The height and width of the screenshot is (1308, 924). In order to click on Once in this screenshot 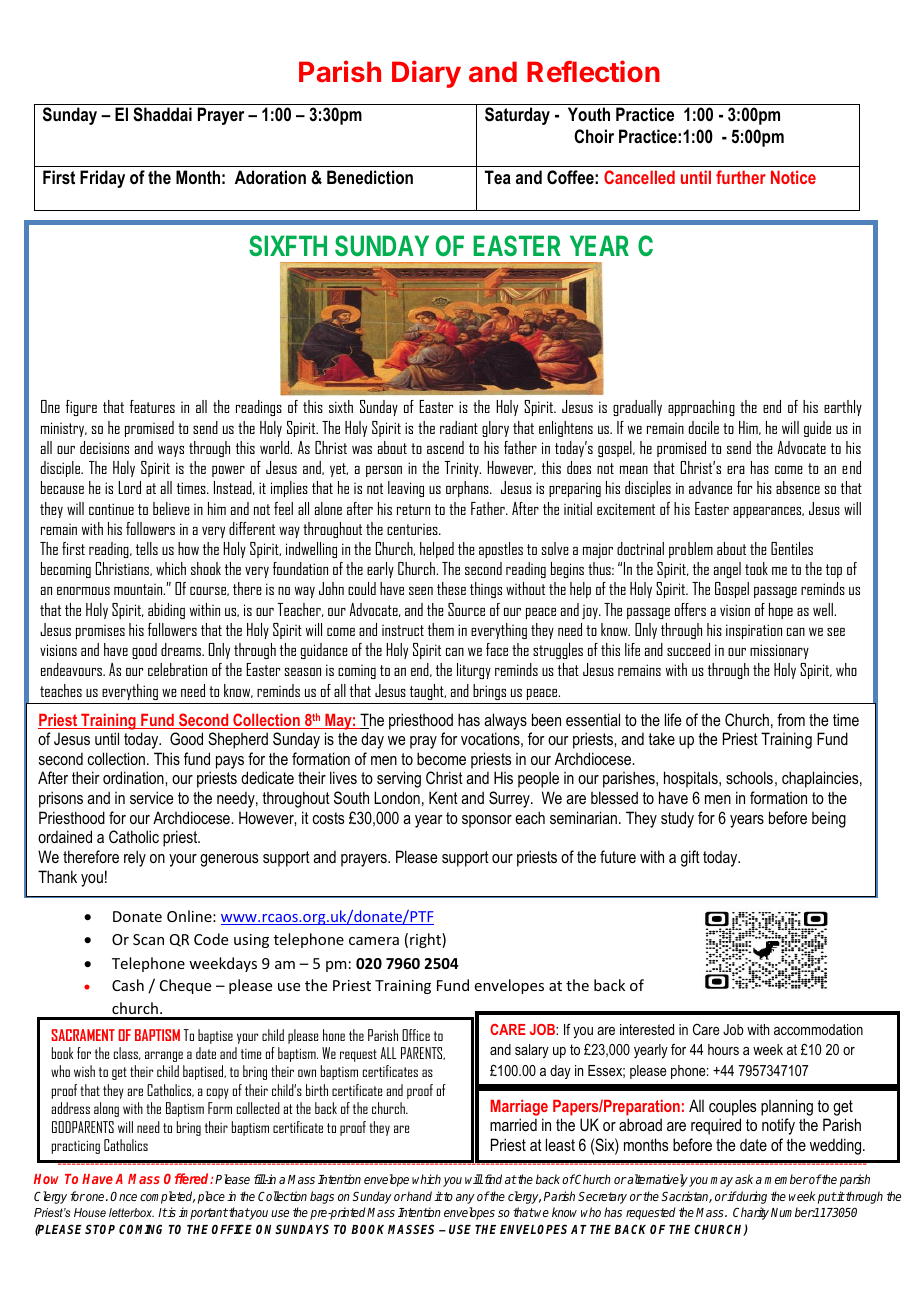, I will do `click(123, 1196)`.
